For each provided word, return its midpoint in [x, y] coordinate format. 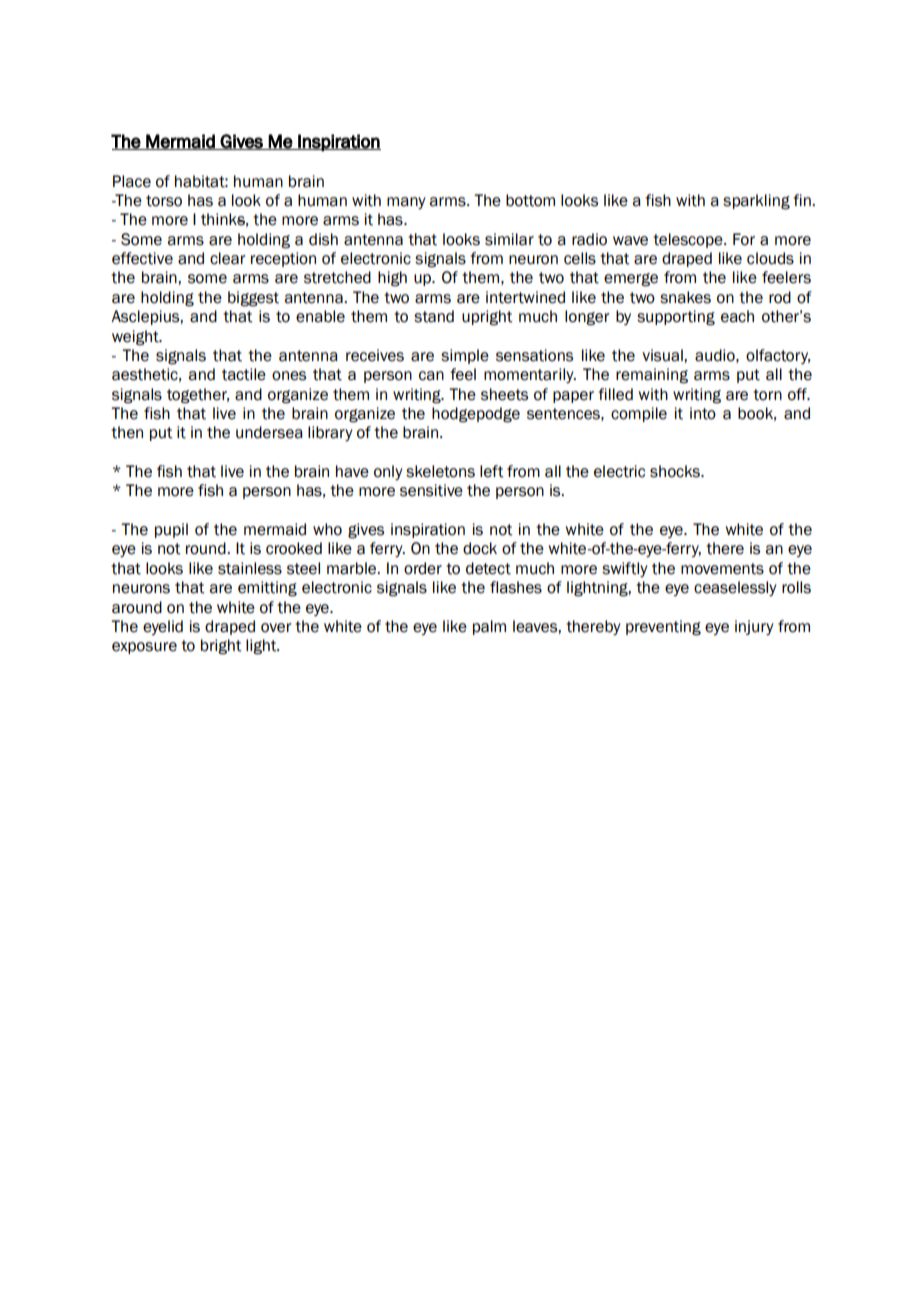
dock [480, 548]
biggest [253, 299]
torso [164, 201]
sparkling [756, 202]
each [737, 316]
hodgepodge [476, 415]
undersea [269, 432]
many [406, 203]
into [703, 413]
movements [722, 569]
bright [221, 647]
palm [489, 627]
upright [487, 318]
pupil [171, 530]
